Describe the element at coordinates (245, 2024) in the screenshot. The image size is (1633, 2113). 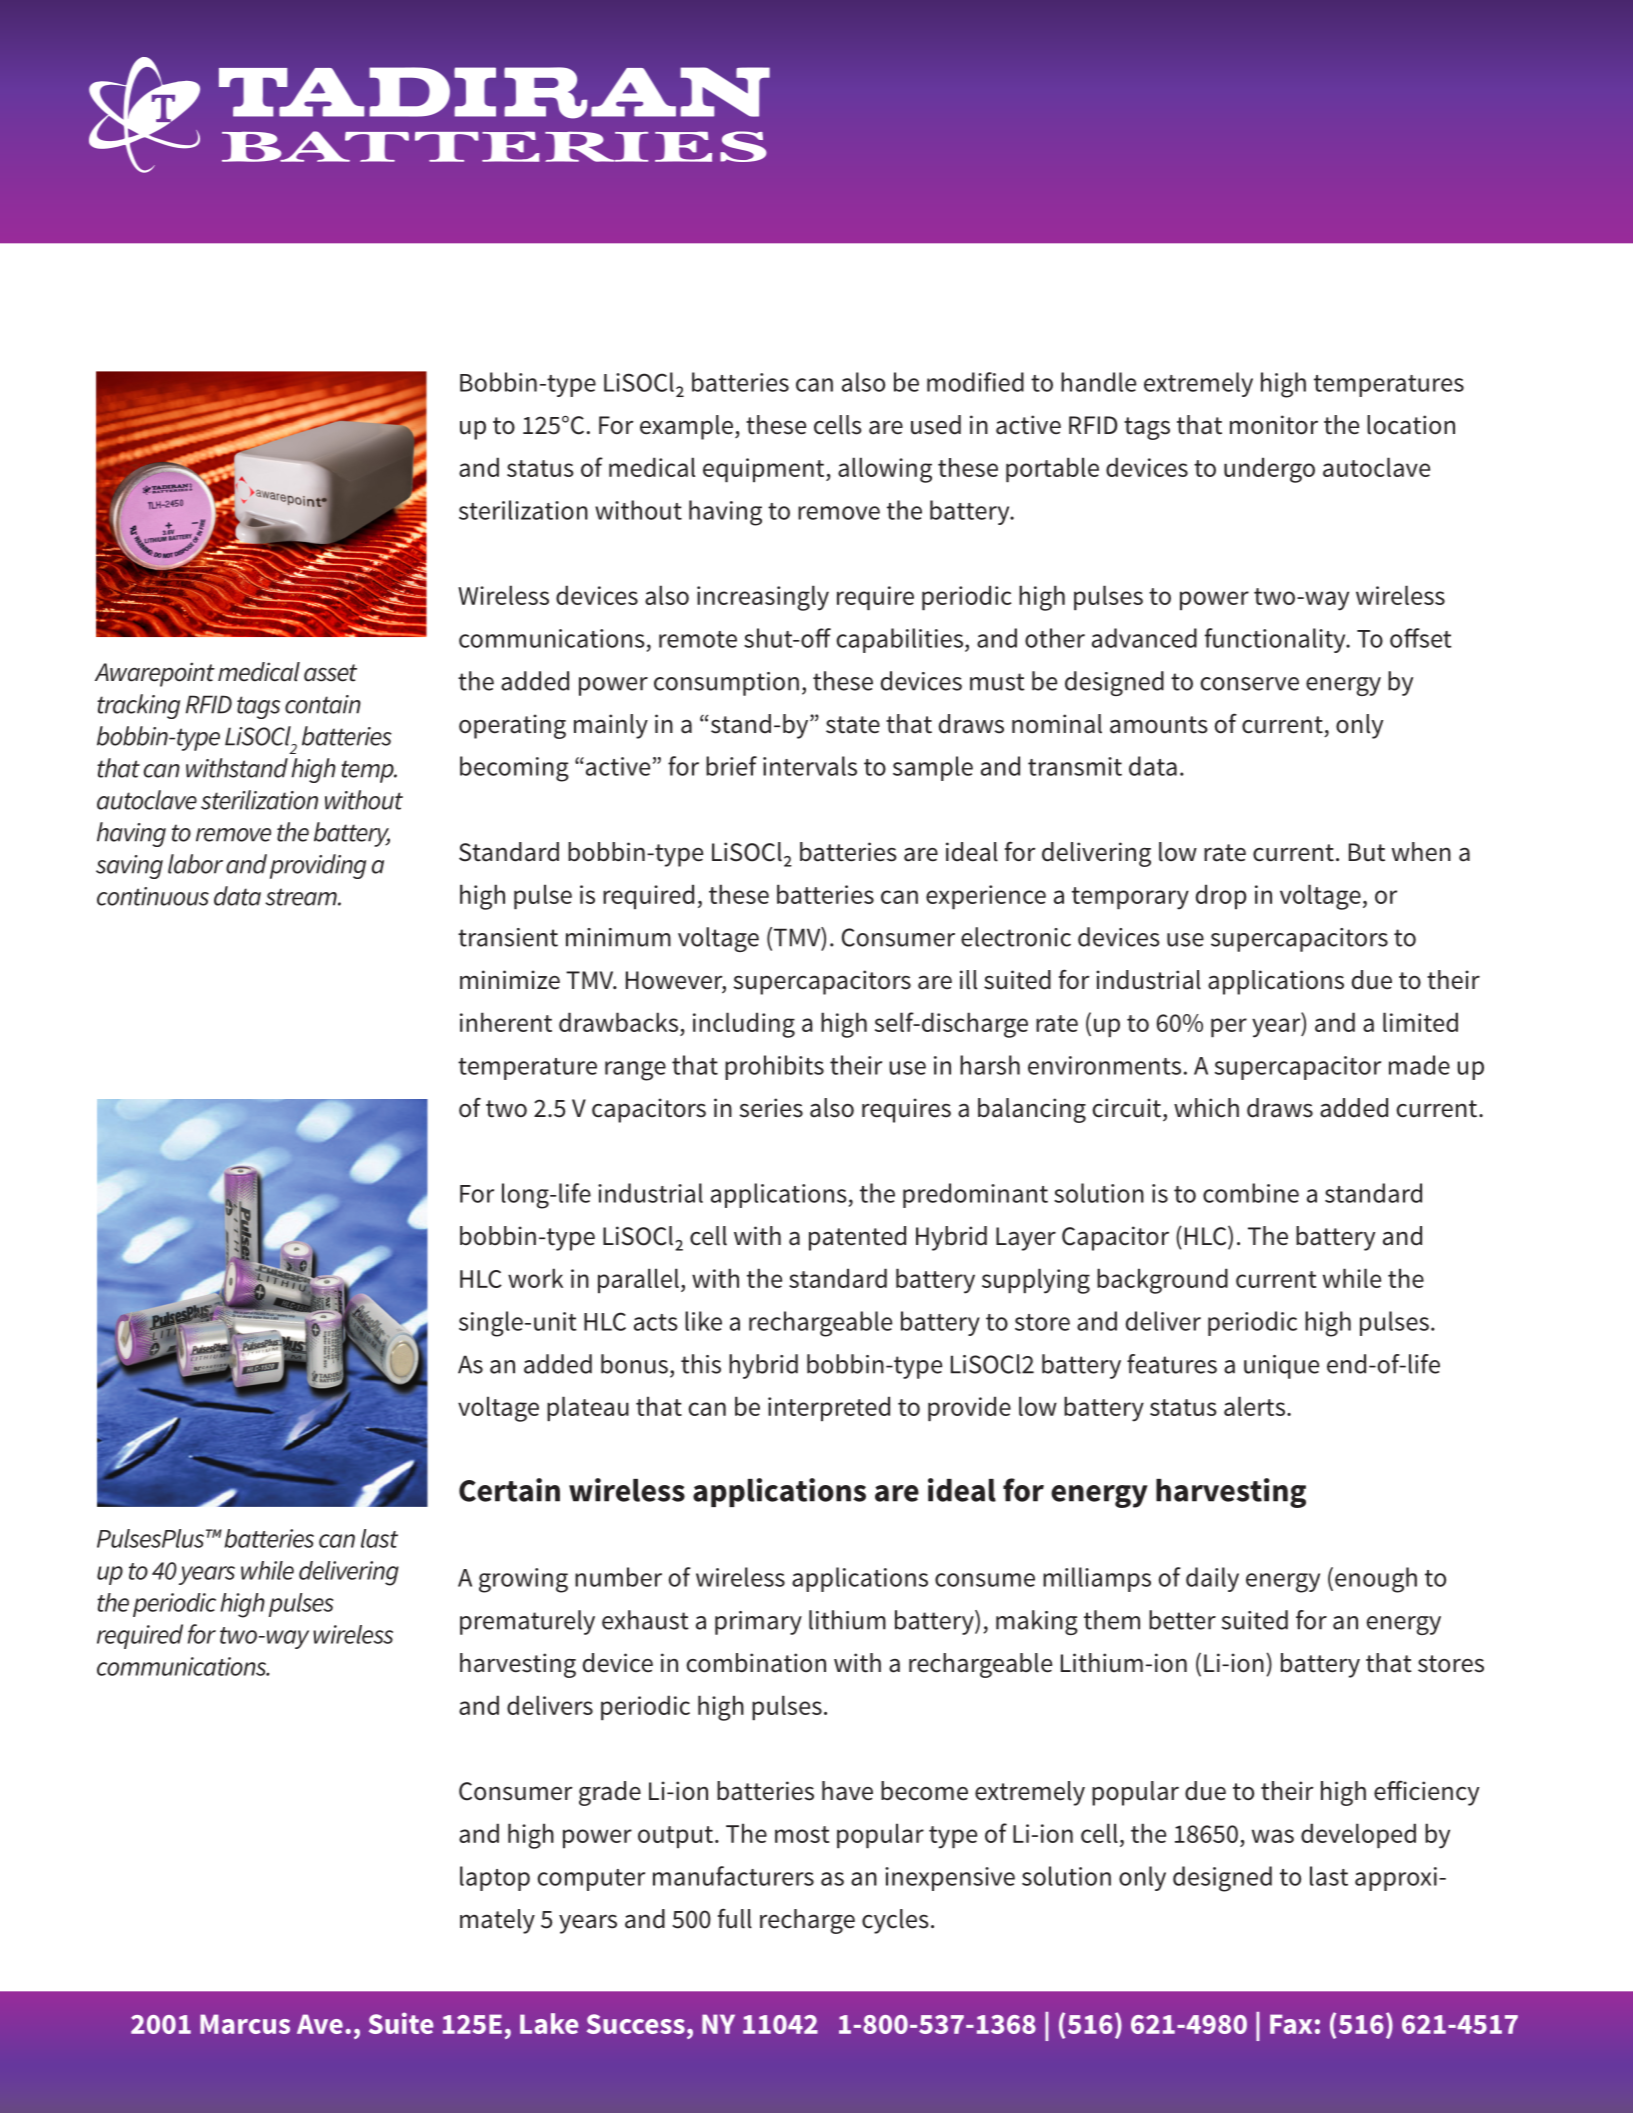
I see `Marcus` at that location.
